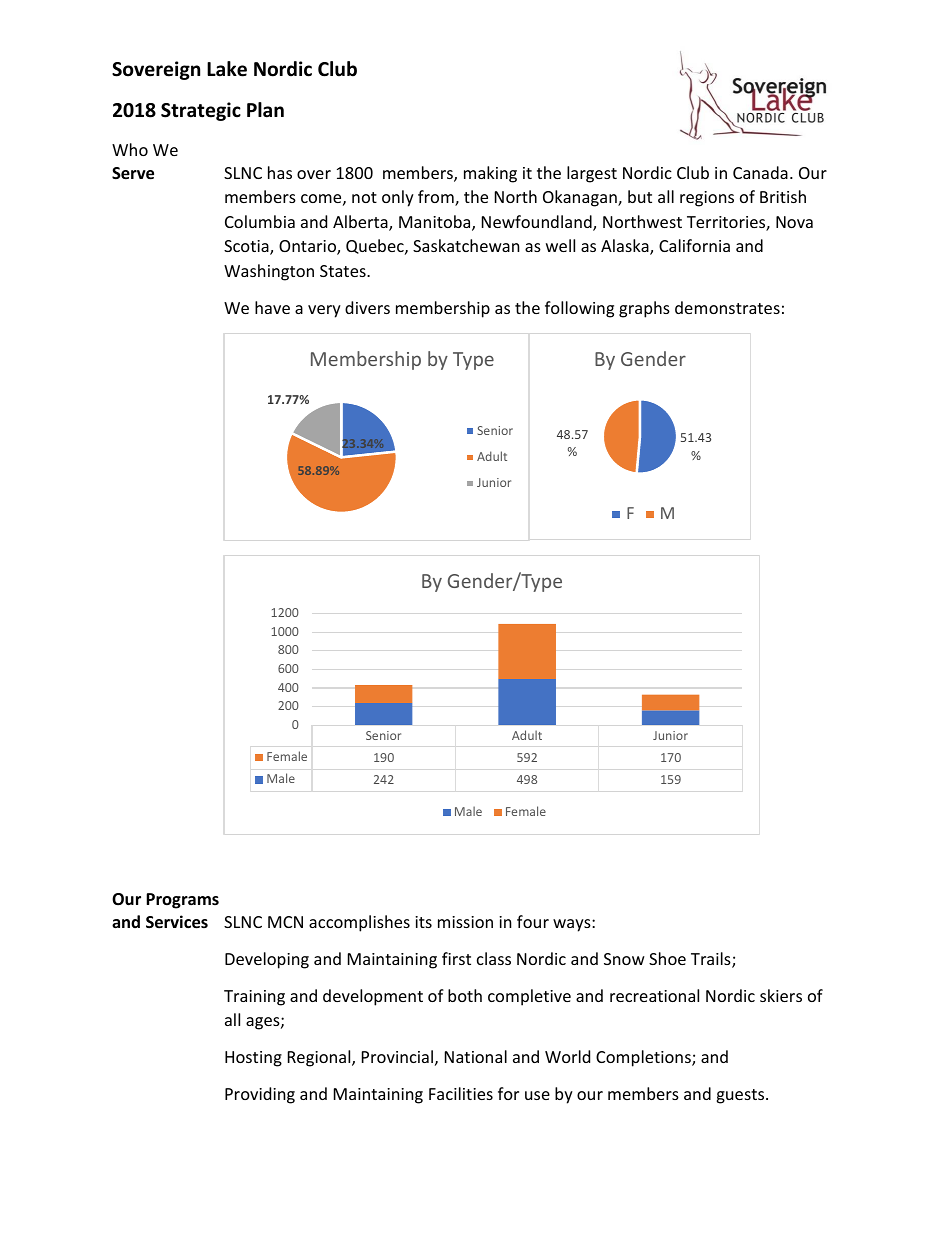  Describe the element at coordinates (490, 174) in the screenshot. I see `making` at that location.
